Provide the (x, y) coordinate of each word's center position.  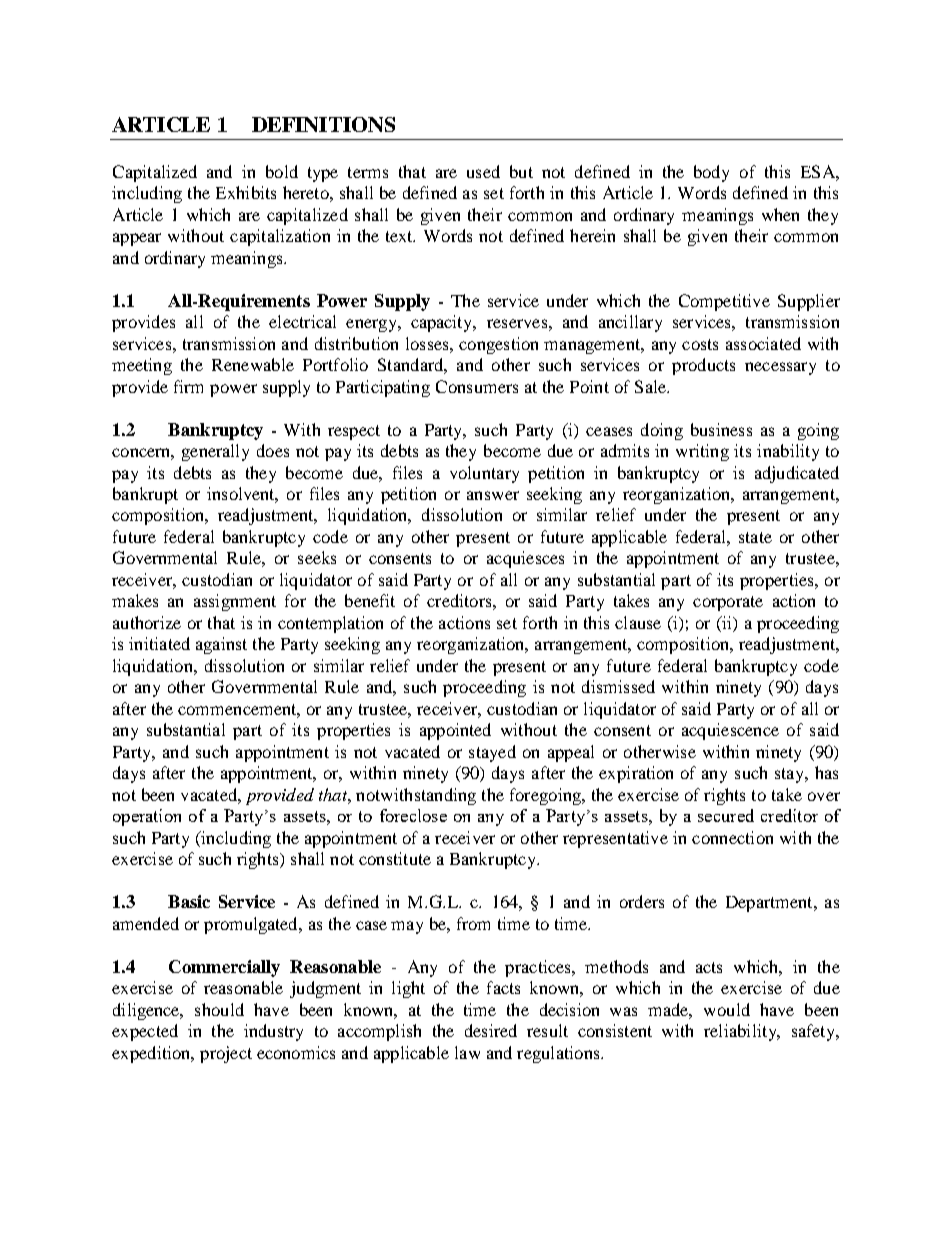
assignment (235, 602)
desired (491, 1030)
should (219, 1009)
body (711, 173)
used (483, 171)
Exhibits (246, 192)
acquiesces (525, 559)
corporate (728, 603)
